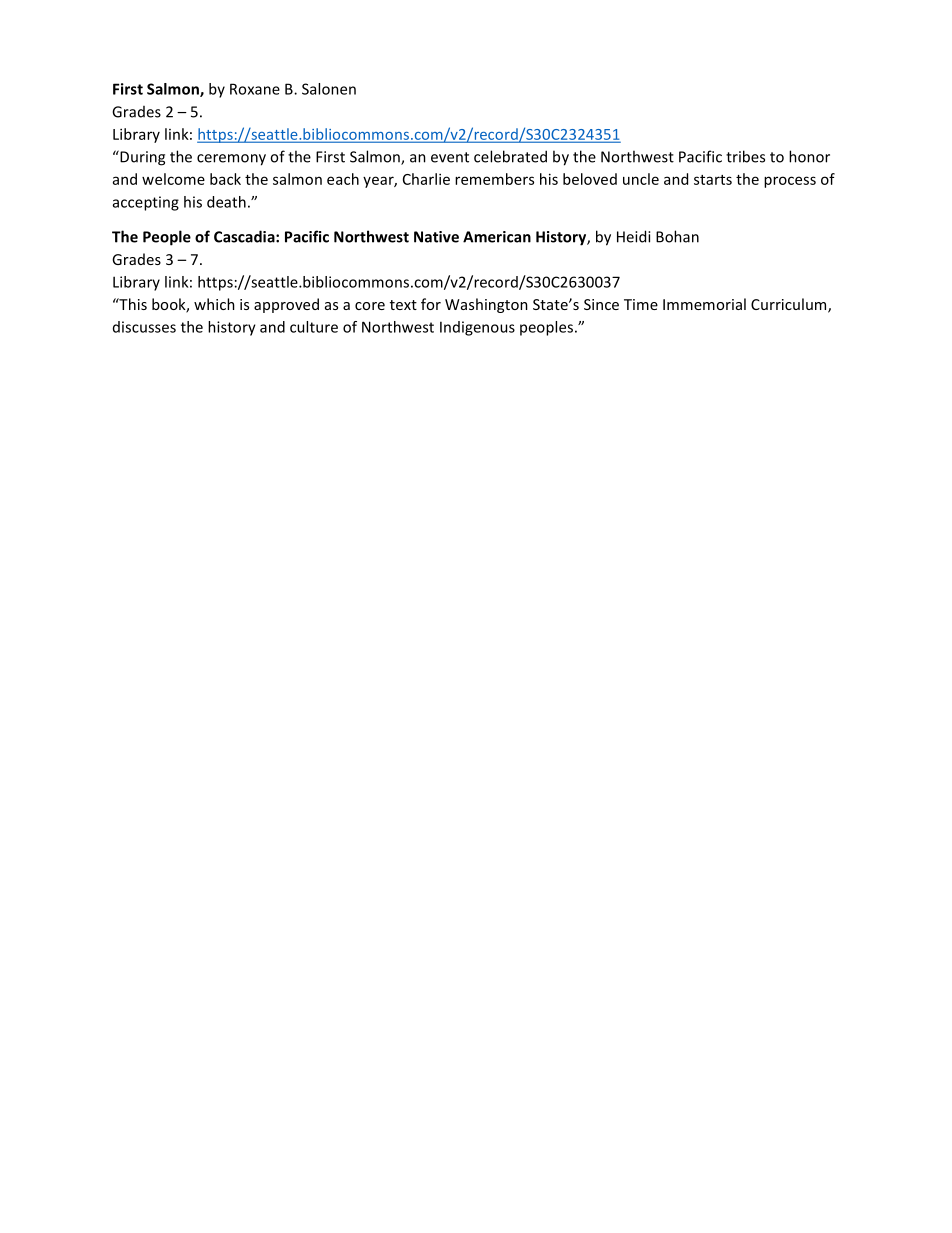 The height and width of the screenshot is (1233, 952). I want to click on Curriculum, so click(790, 305).
